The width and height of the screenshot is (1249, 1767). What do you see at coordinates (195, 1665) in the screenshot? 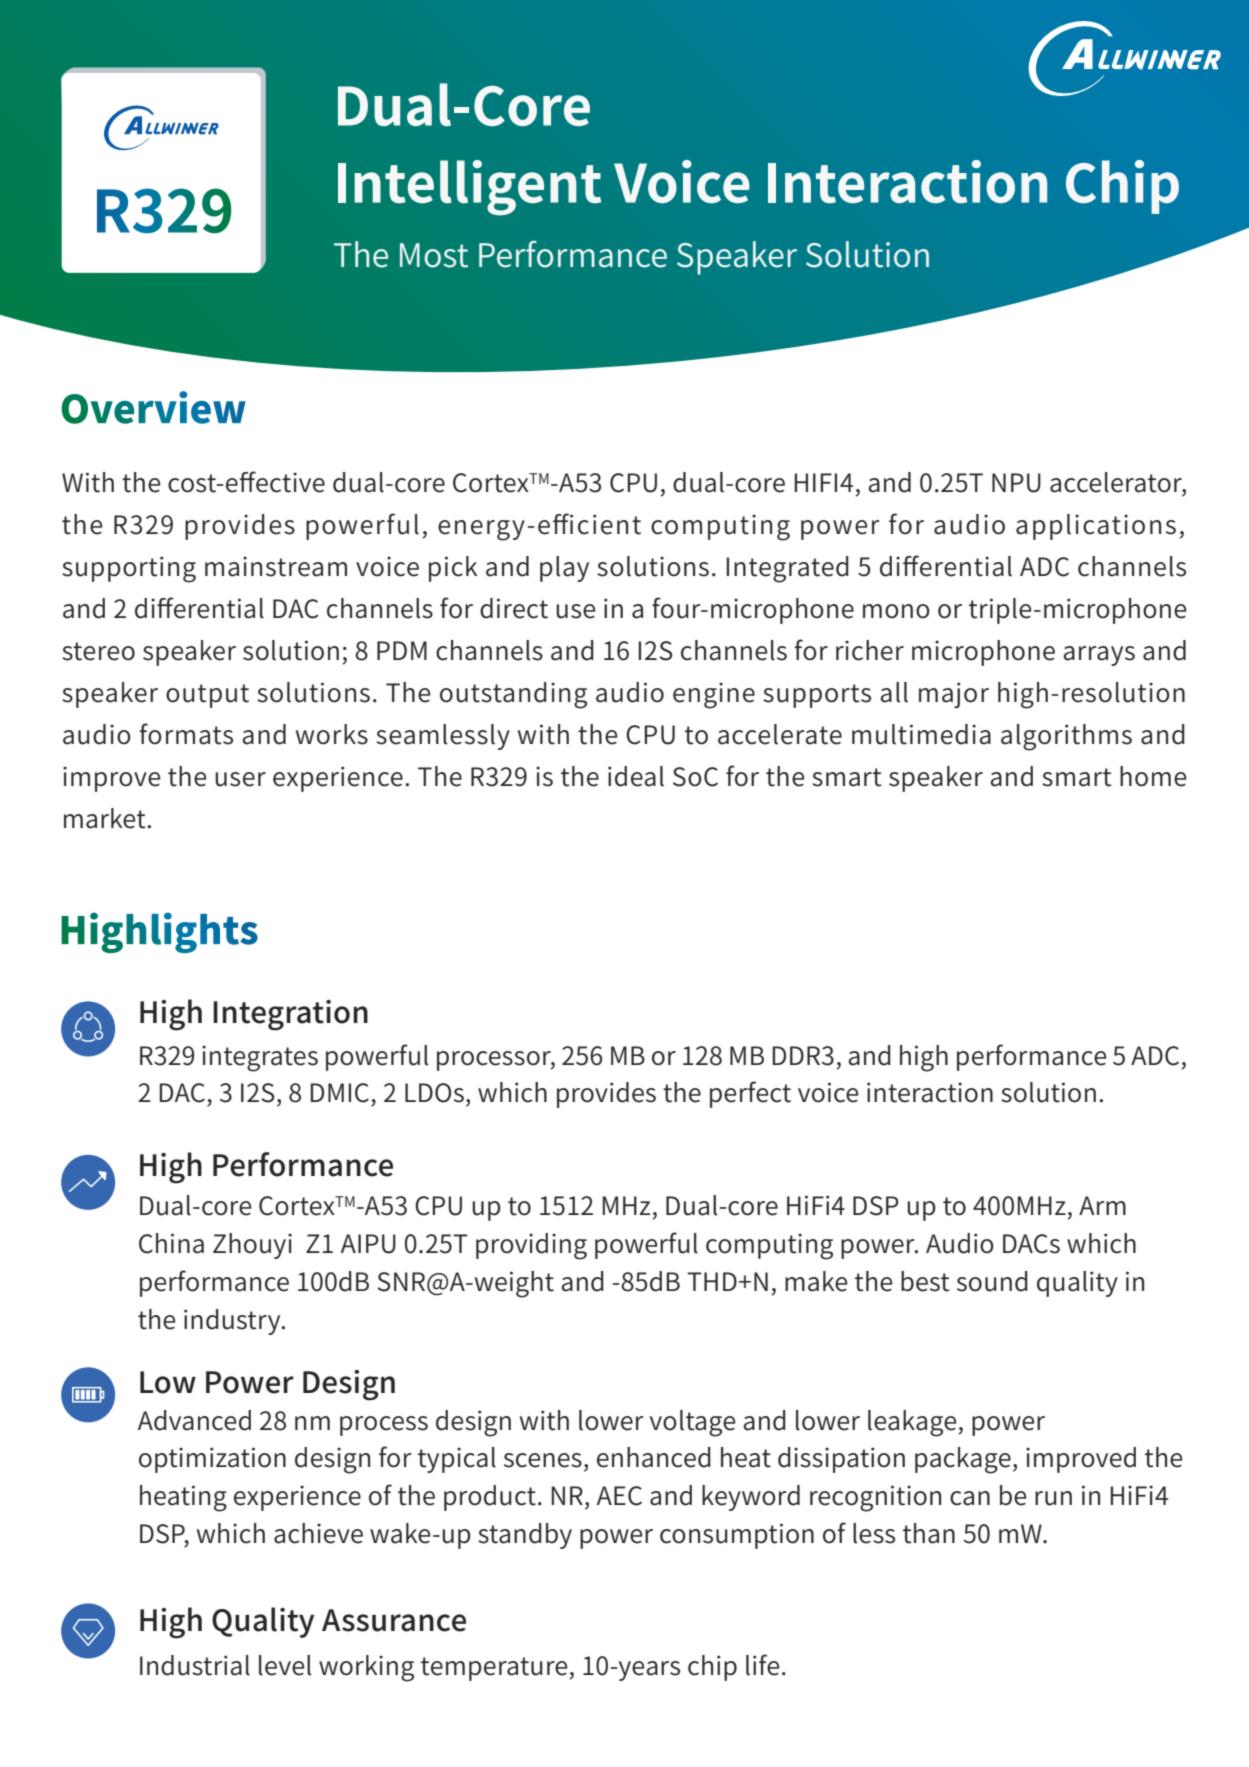
I see `Industrial` at bounding box center [195, 1665].
